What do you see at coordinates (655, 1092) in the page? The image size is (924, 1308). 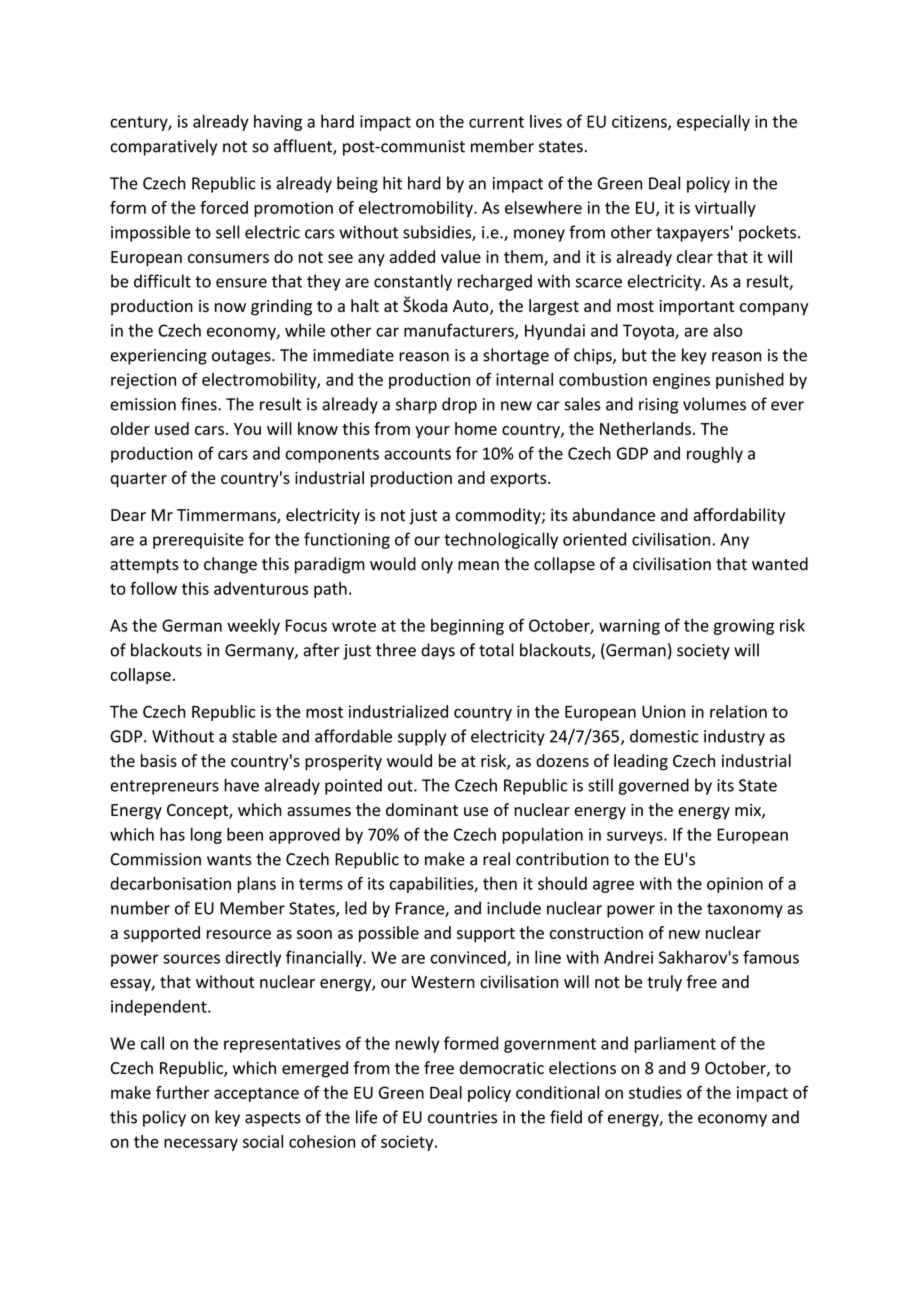 I see `studies` at bounding box center [655, 1092].
